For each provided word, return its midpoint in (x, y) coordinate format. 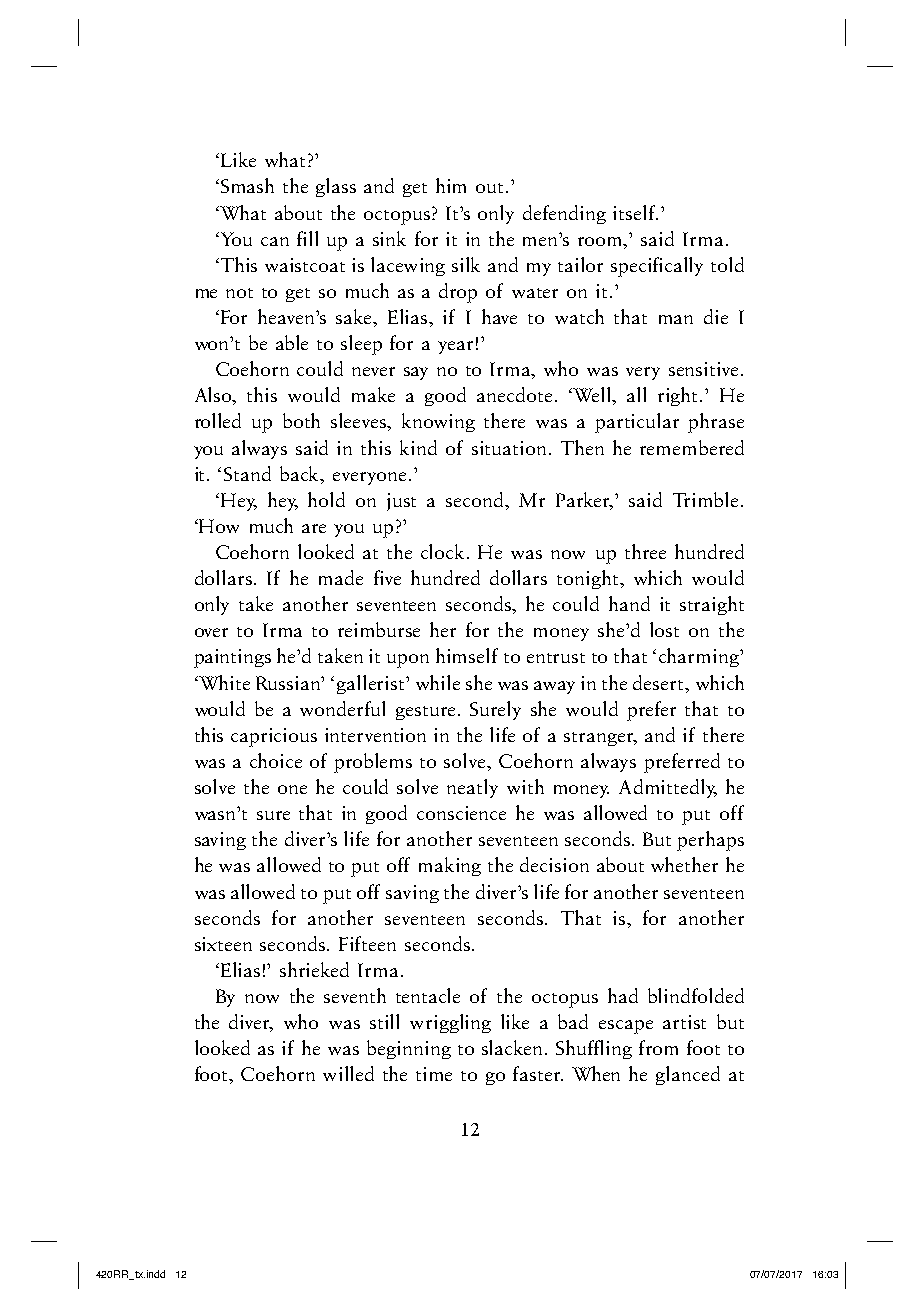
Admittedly (668, 788)
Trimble (707, 499)
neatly (472, 788)
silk (466, 264)
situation (509, 448)
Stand (247, 473)
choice (276, 760)
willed (348, 1073)
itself (635, 212)
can (275, 241)
